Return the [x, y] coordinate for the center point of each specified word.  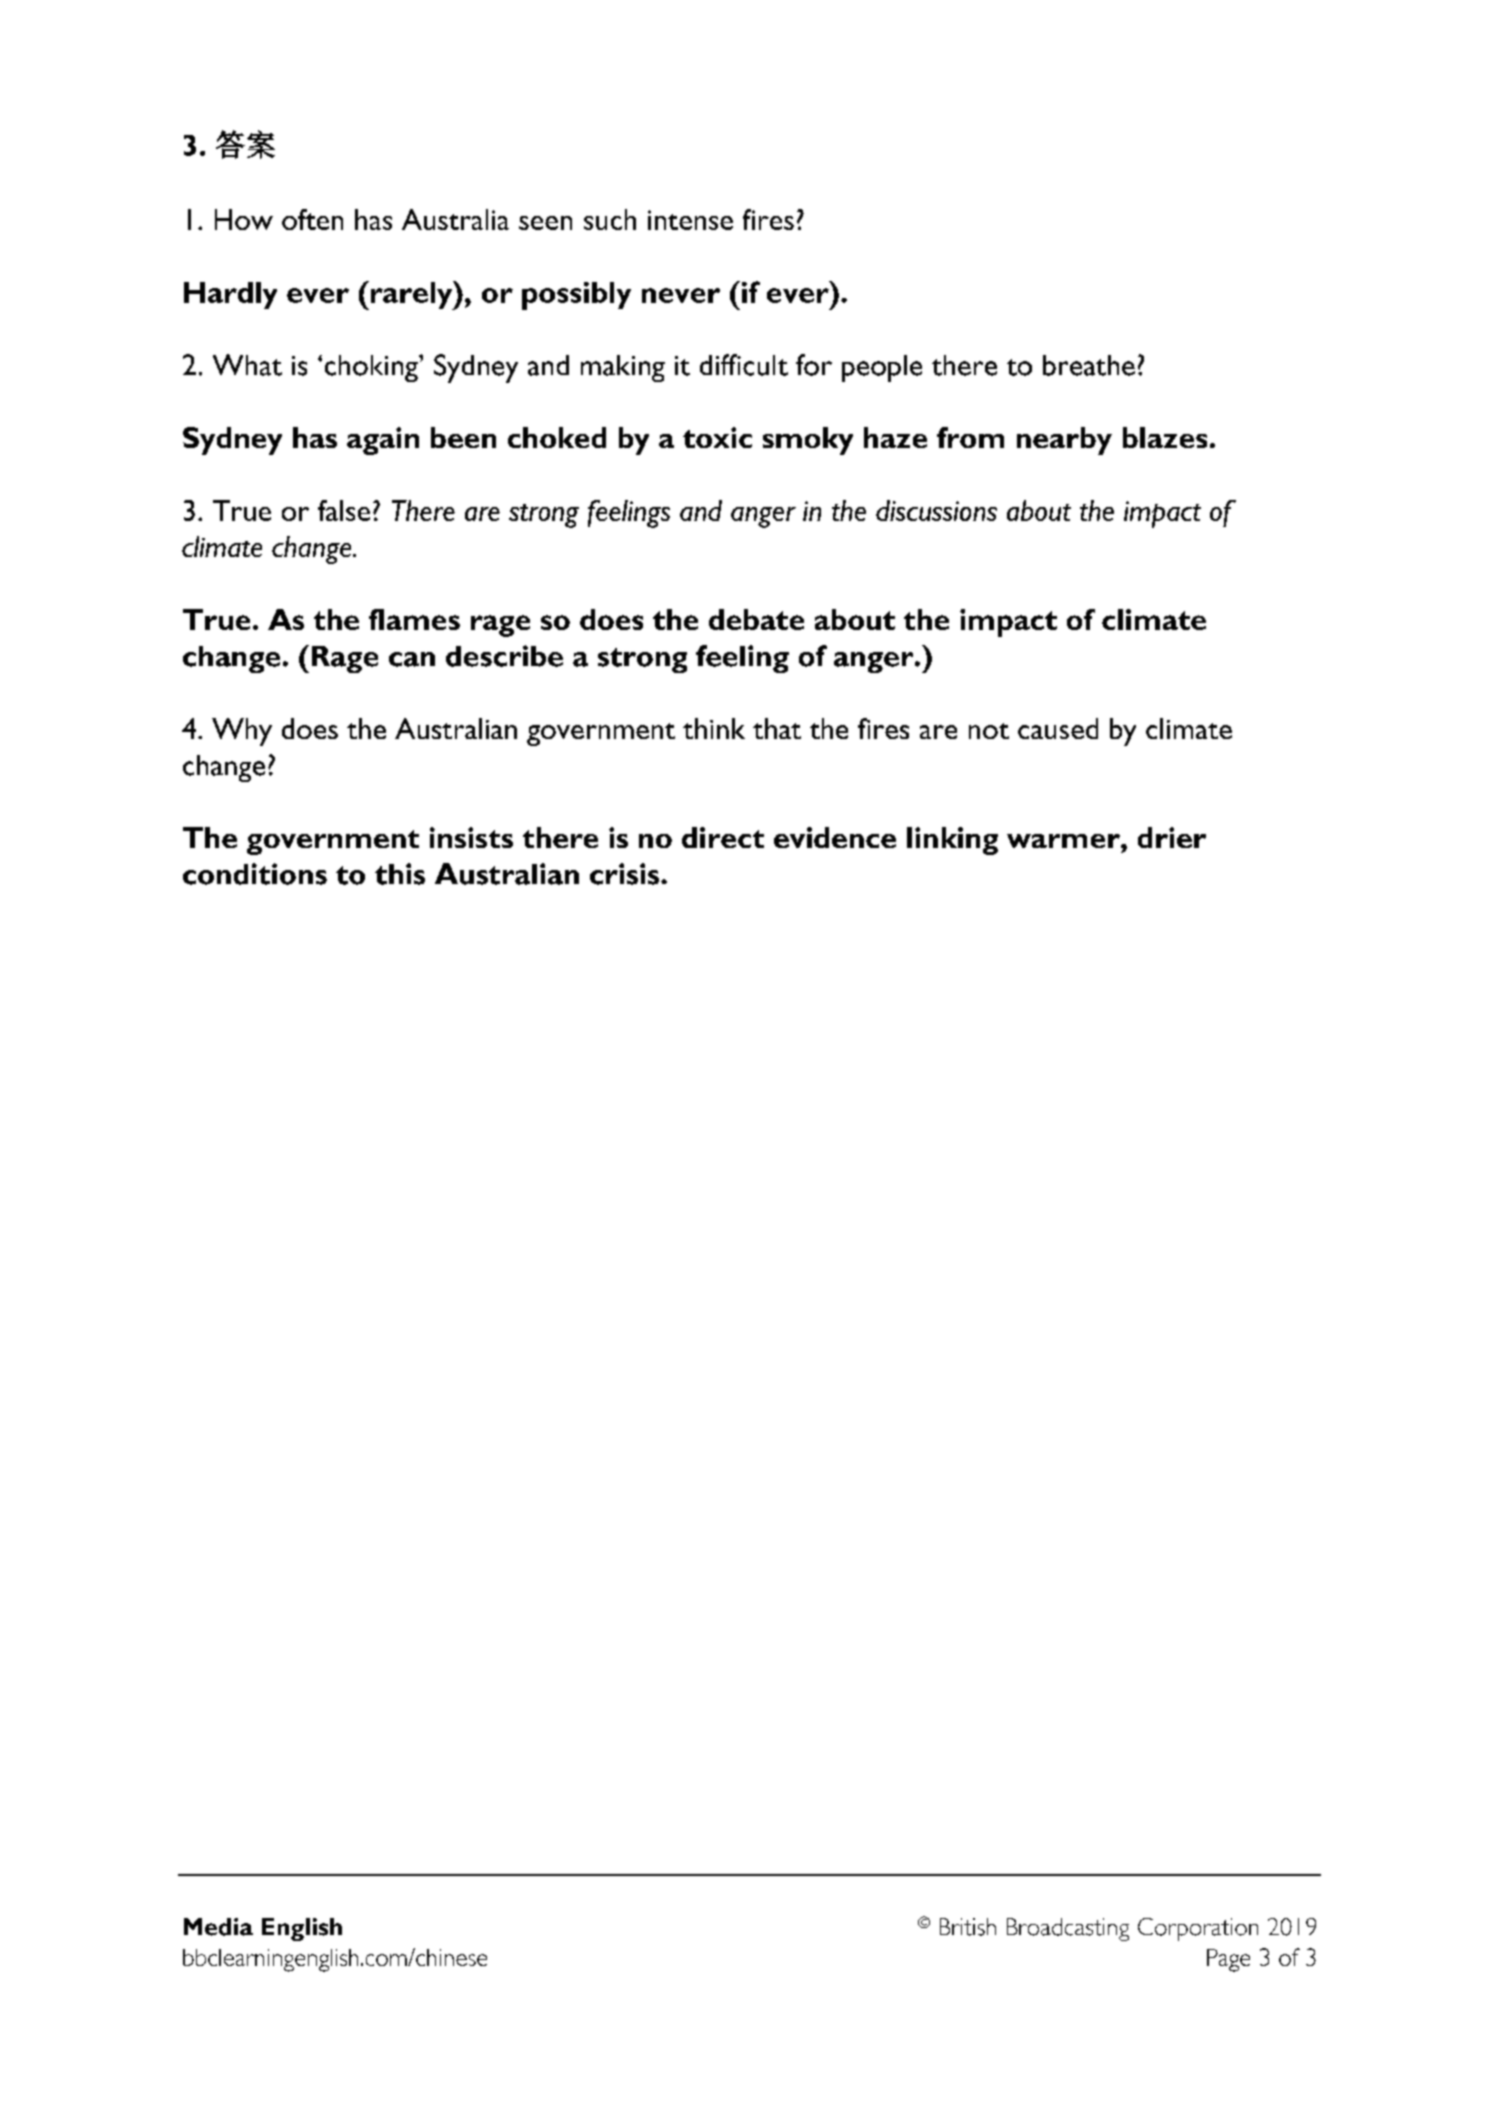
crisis [626, 874]
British [968, 1927]
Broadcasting [1068, 1929]
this [400, 874]
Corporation [1198, 1929]
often [312, 219]
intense [690, 220]
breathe [1089, 365]
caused [1058, 728]
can [412, 659]
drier [1172, 837]
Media [218, 1927]
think [714, 728]
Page [1228, 1960]
